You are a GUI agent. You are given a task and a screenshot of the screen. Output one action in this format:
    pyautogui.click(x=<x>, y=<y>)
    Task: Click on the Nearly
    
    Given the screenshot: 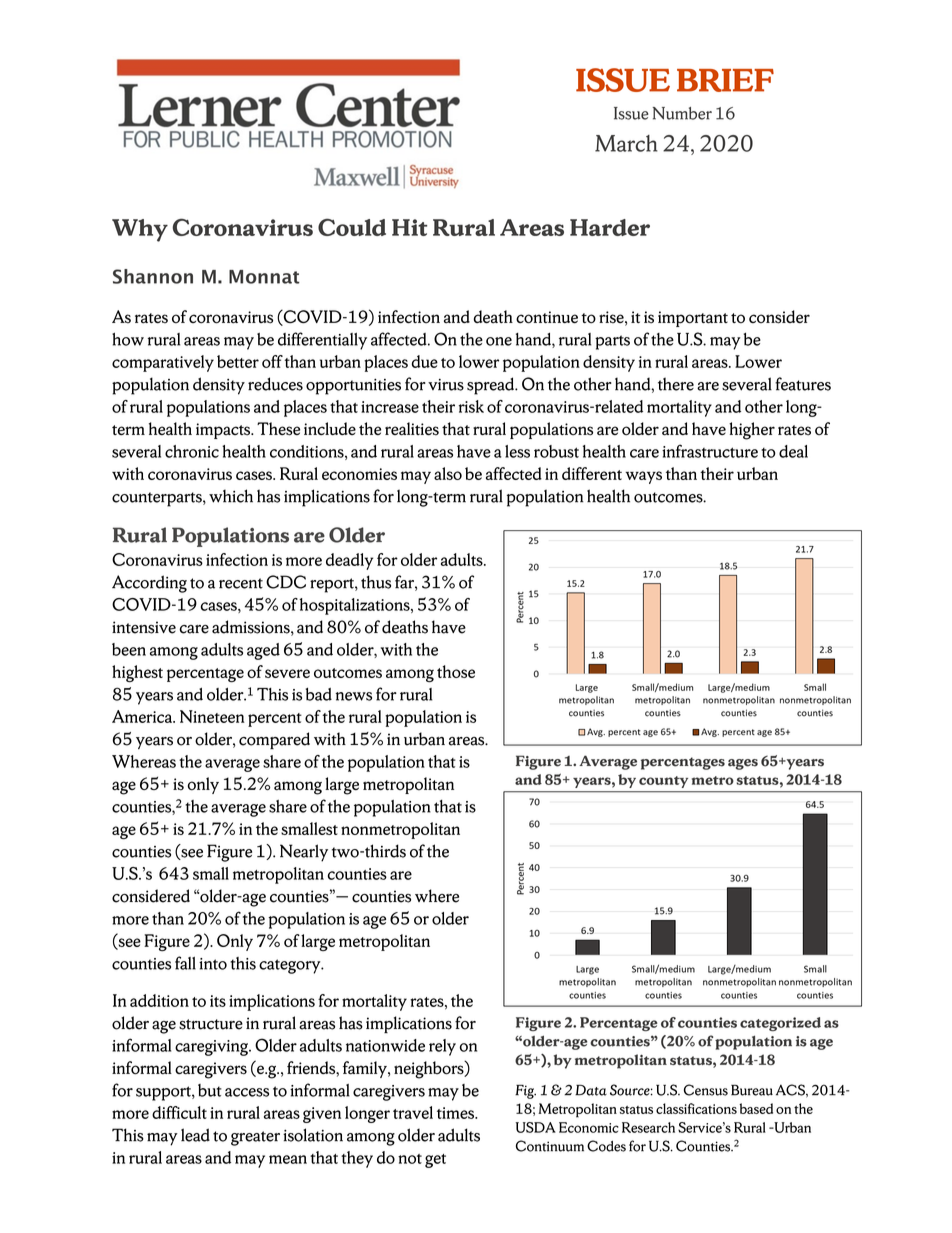 What is the action you would take?
    pyautogui.click(x=304, y=853)
